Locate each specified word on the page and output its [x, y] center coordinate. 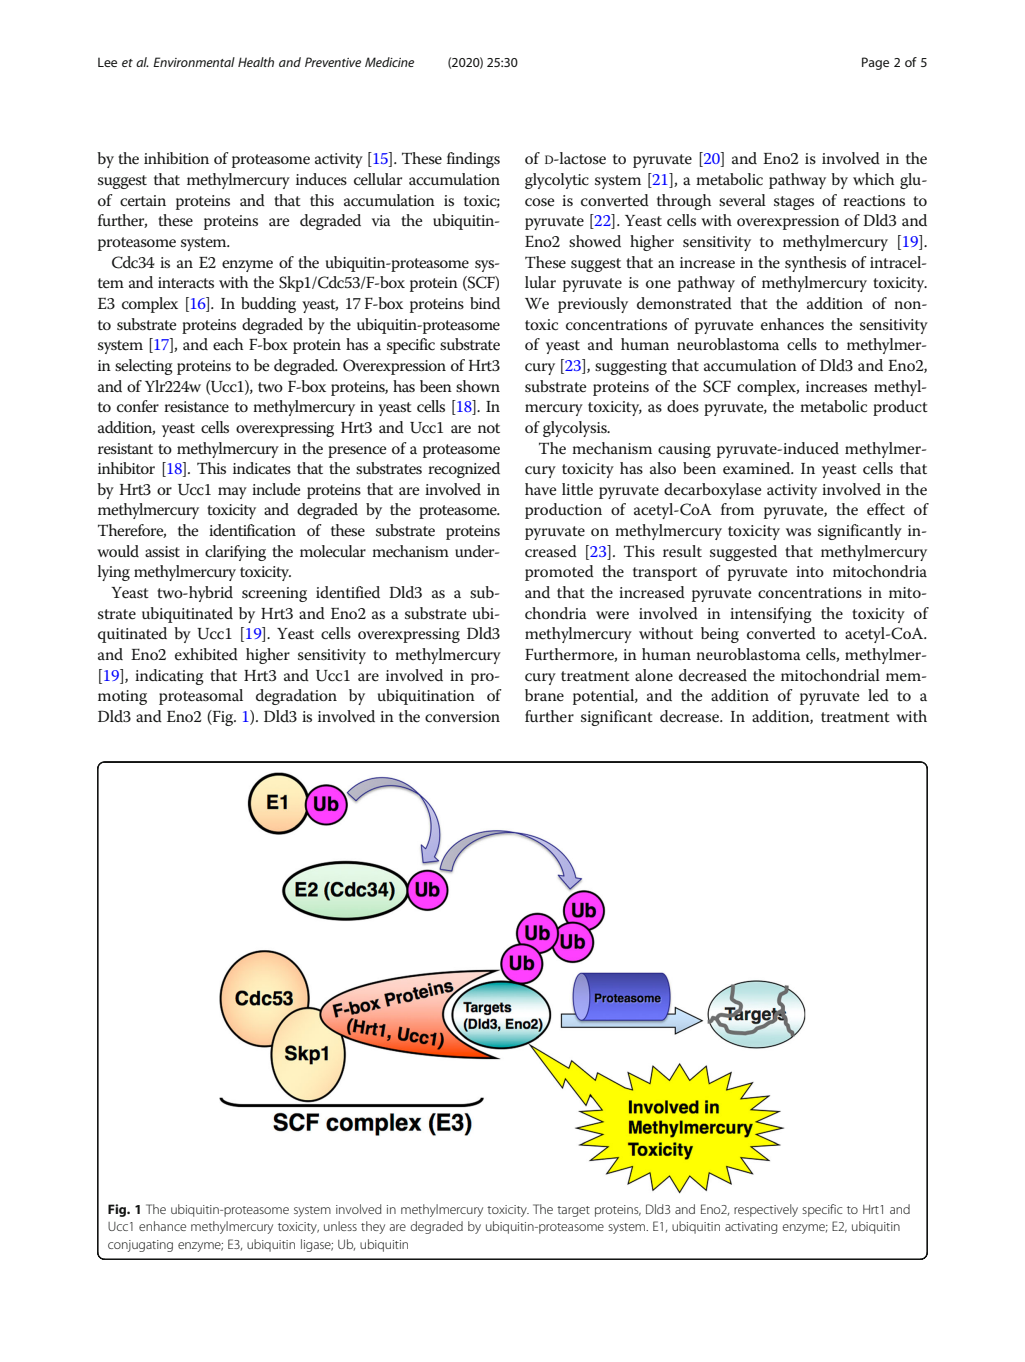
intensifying [771, 615]
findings [473, 160]
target [573, 1211]
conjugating [140, 1246]
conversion [462, 717]
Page [875, 63]
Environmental [194, 62]
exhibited [206, 654]
